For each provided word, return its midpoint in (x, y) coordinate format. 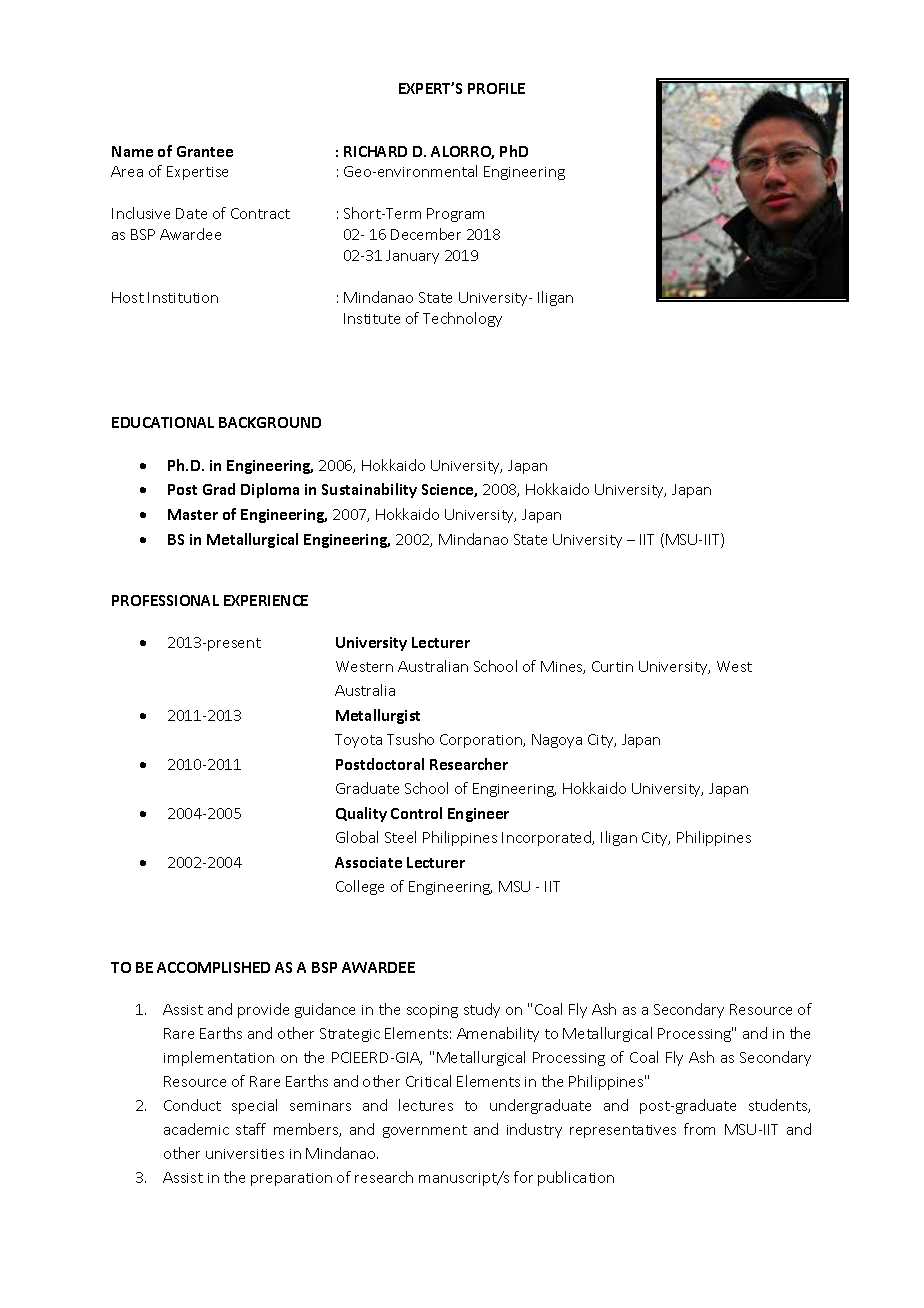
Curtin (612, 666)
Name (132, 151)
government (425, 1131)
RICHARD (375, 151)
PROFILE (496, 88)
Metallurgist (378, 716)
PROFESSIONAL (165, 600)
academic (196, 1129)
